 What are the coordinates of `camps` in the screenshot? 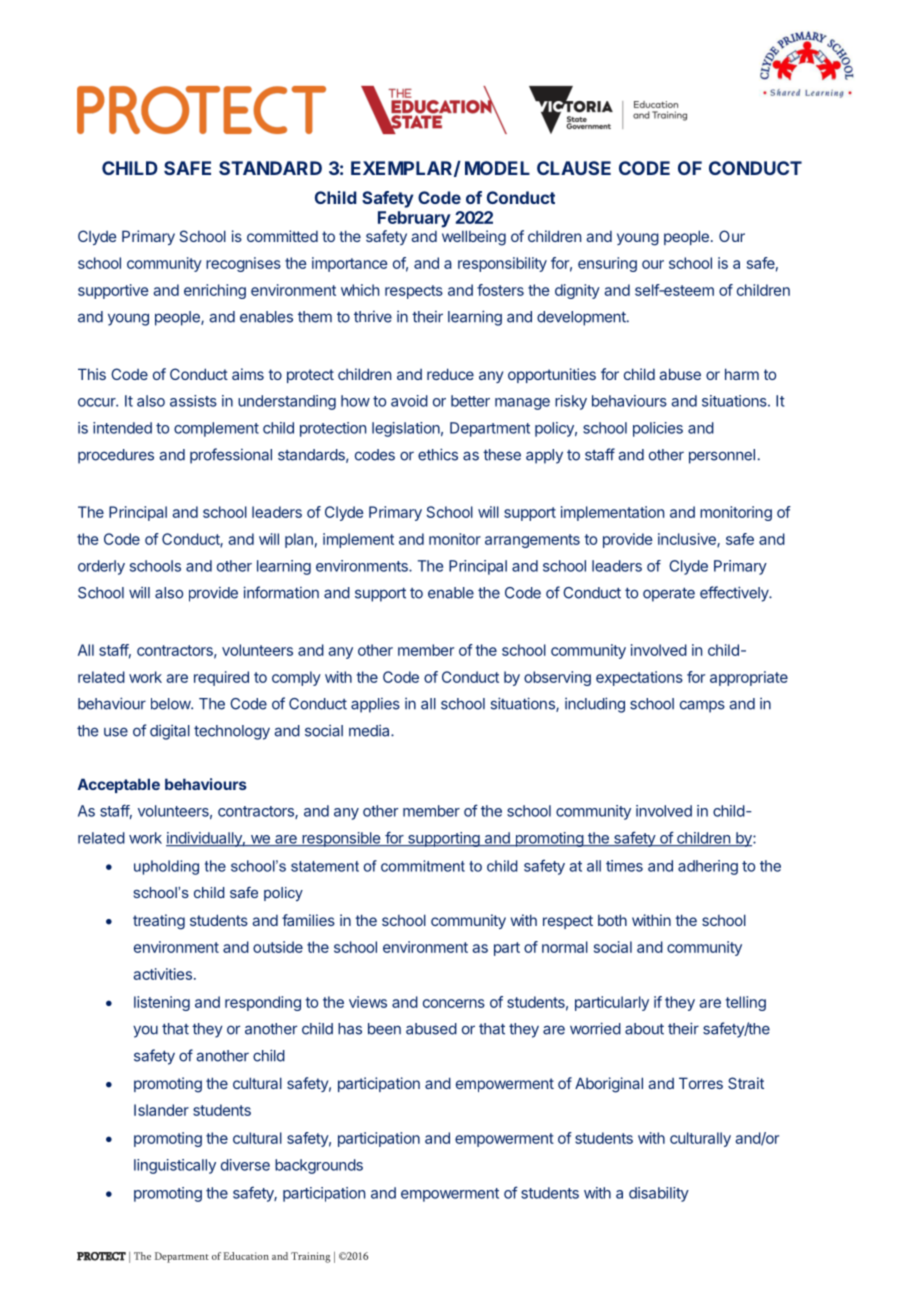 It's located at (702, 706).
